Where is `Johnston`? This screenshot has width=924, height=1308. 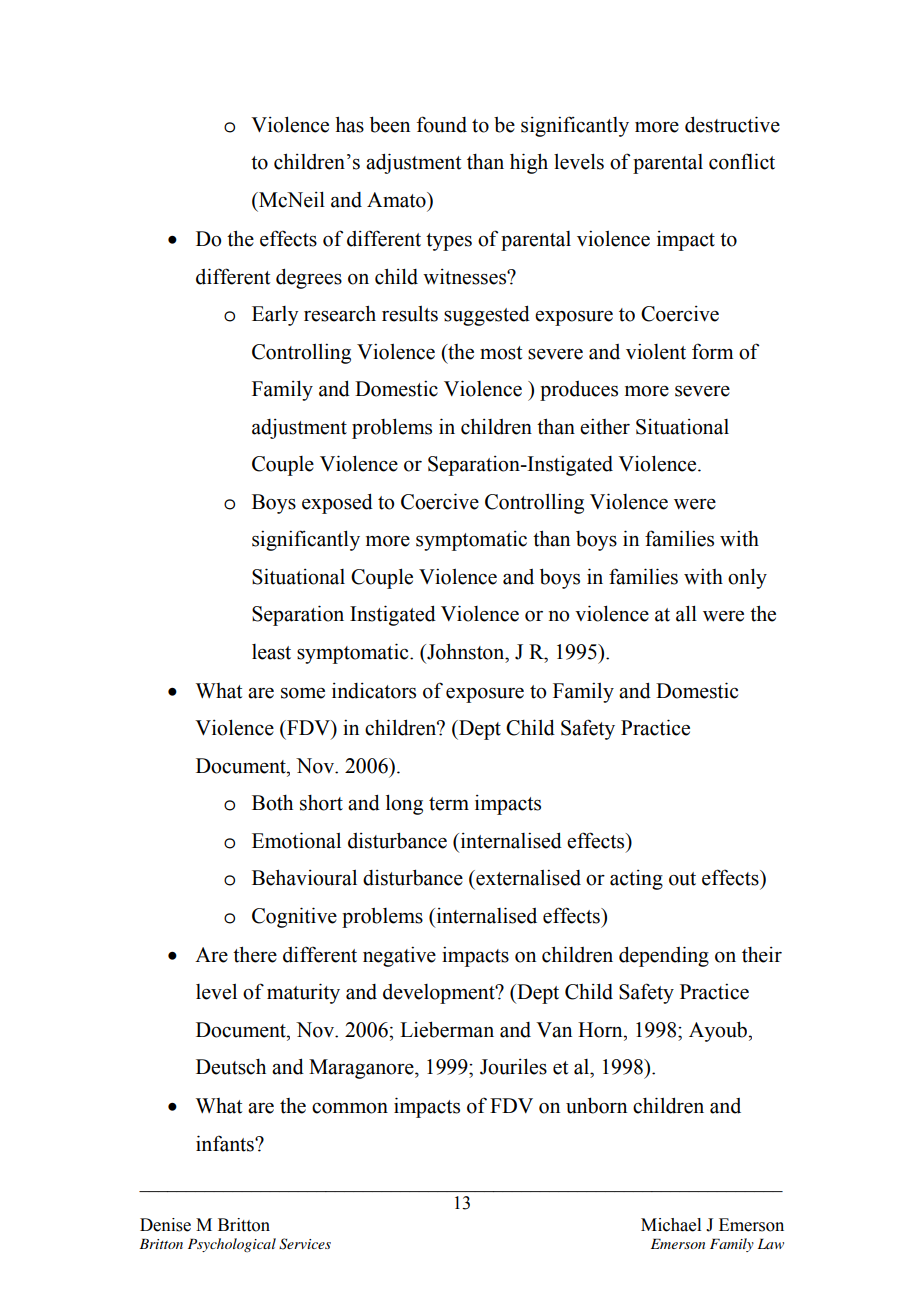 Johnston is located at coordinates (466, 651).
